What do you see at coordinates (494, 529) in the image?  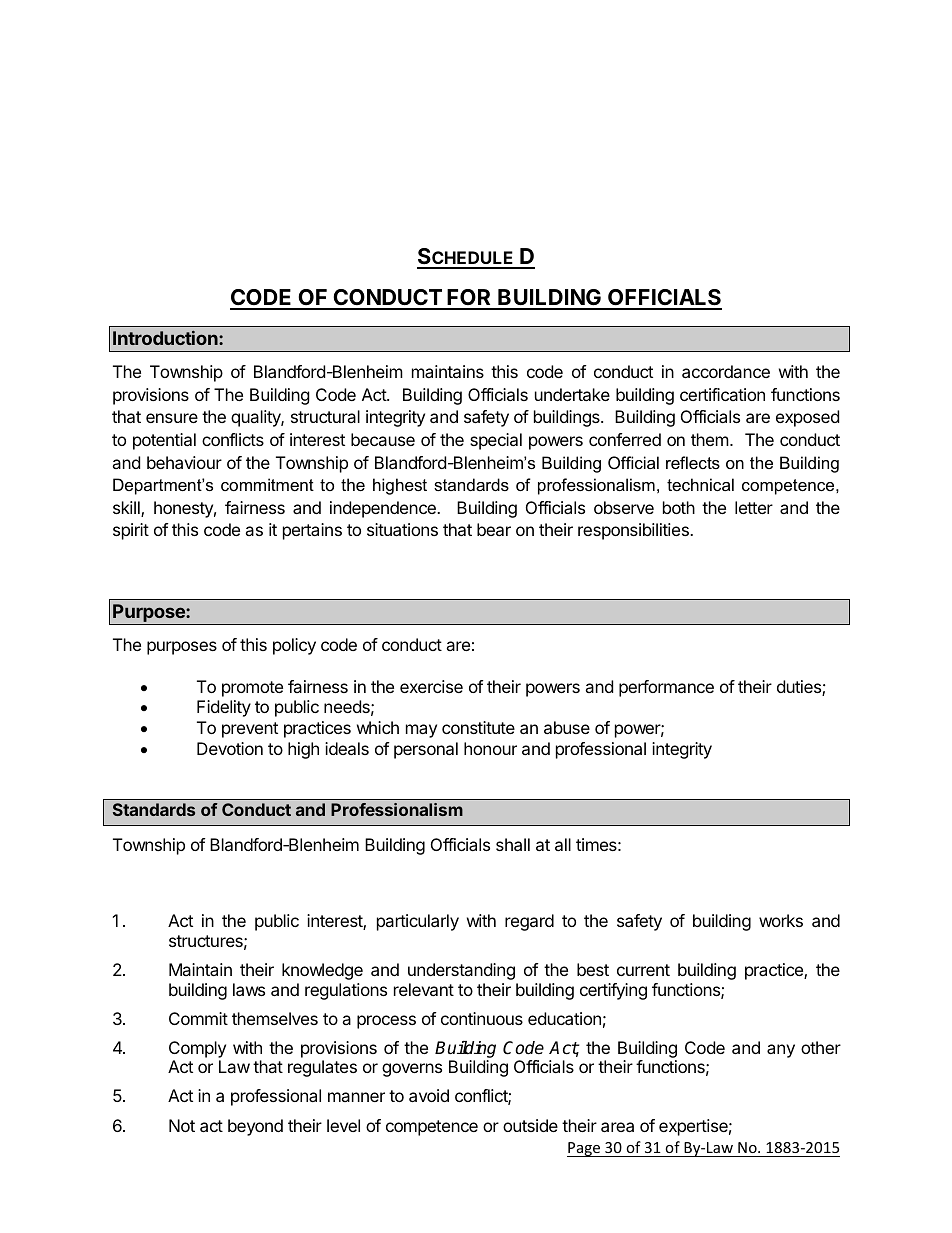 I see `bear` at bounding box center [494, 529].
